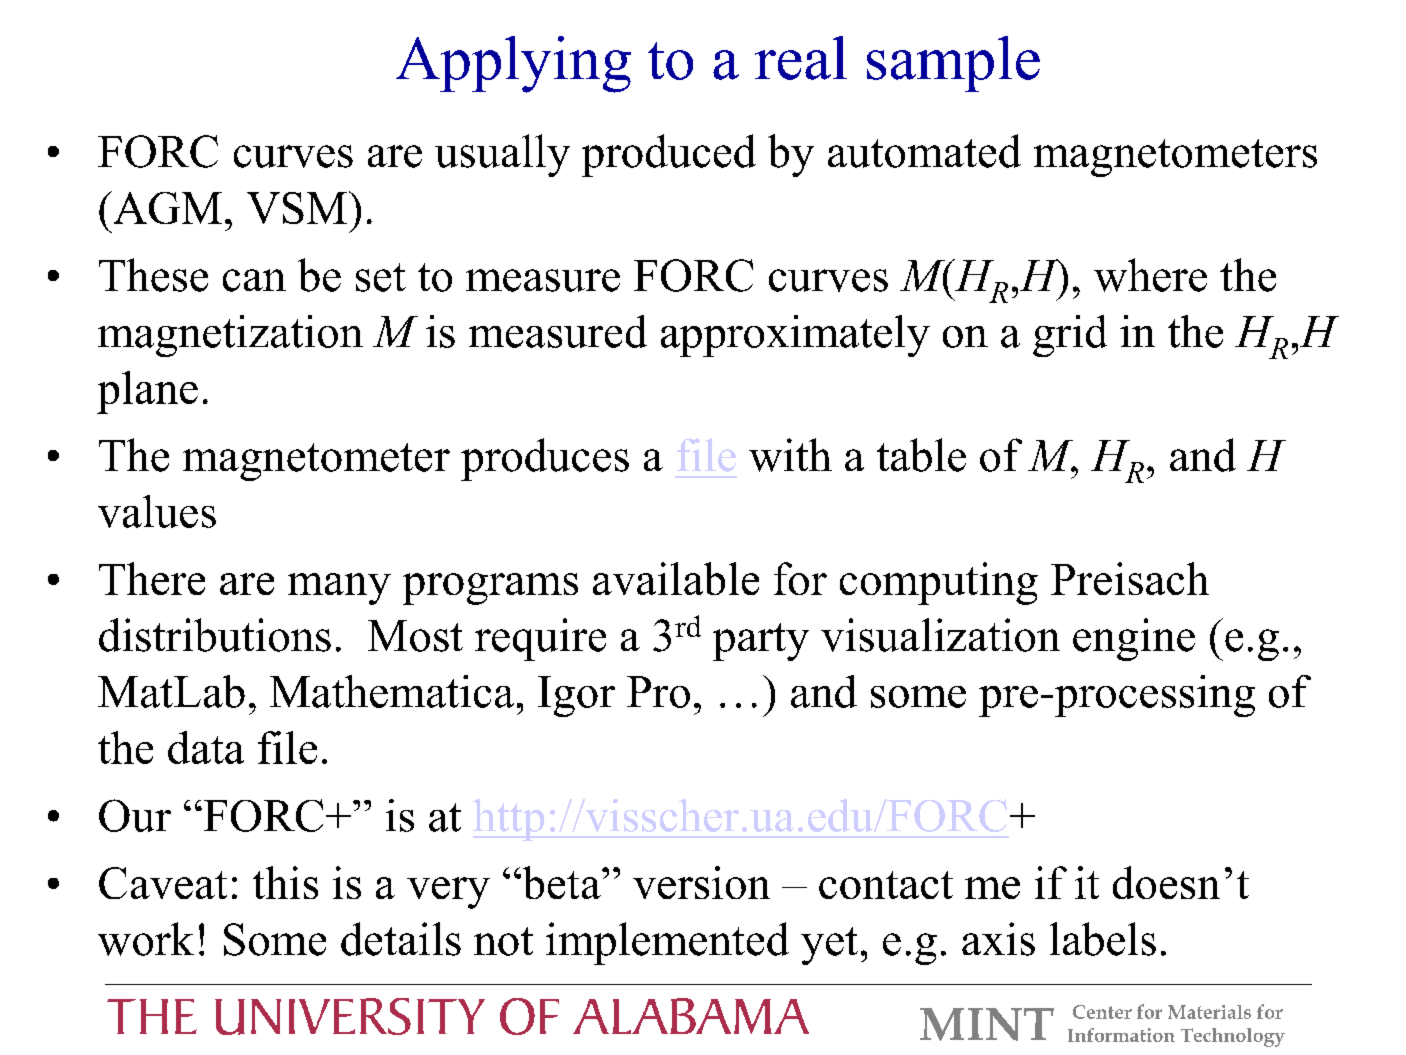 The image size is (1406, 1055). What do you see at coordinates (1134, 639) in the screenshot?
I see `engine` at bounding box center [1134, 639].
